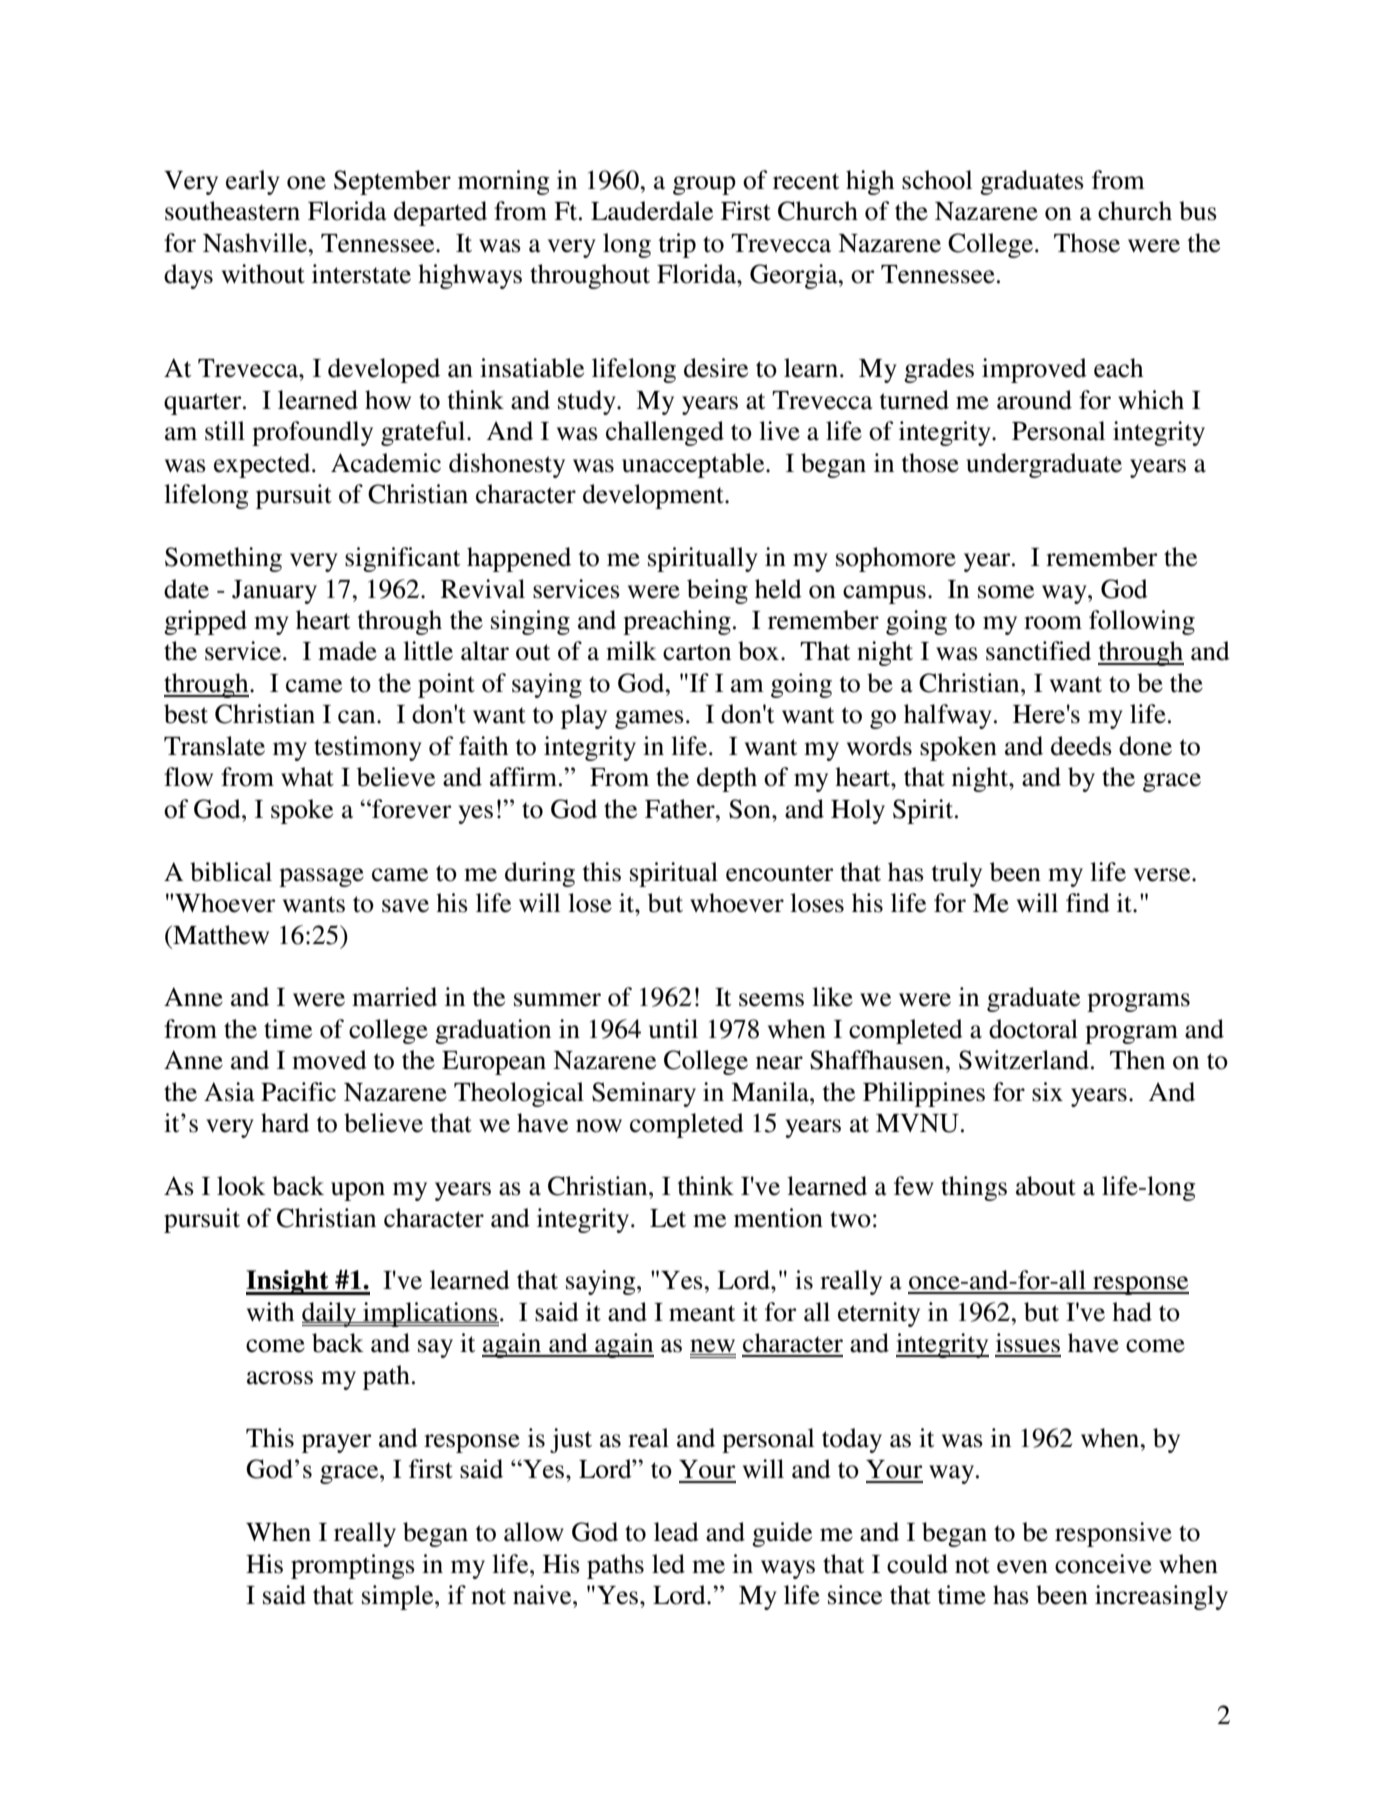 This image has width=1395, height=1805. I want to click on responsive, so click(1113, 1534).
